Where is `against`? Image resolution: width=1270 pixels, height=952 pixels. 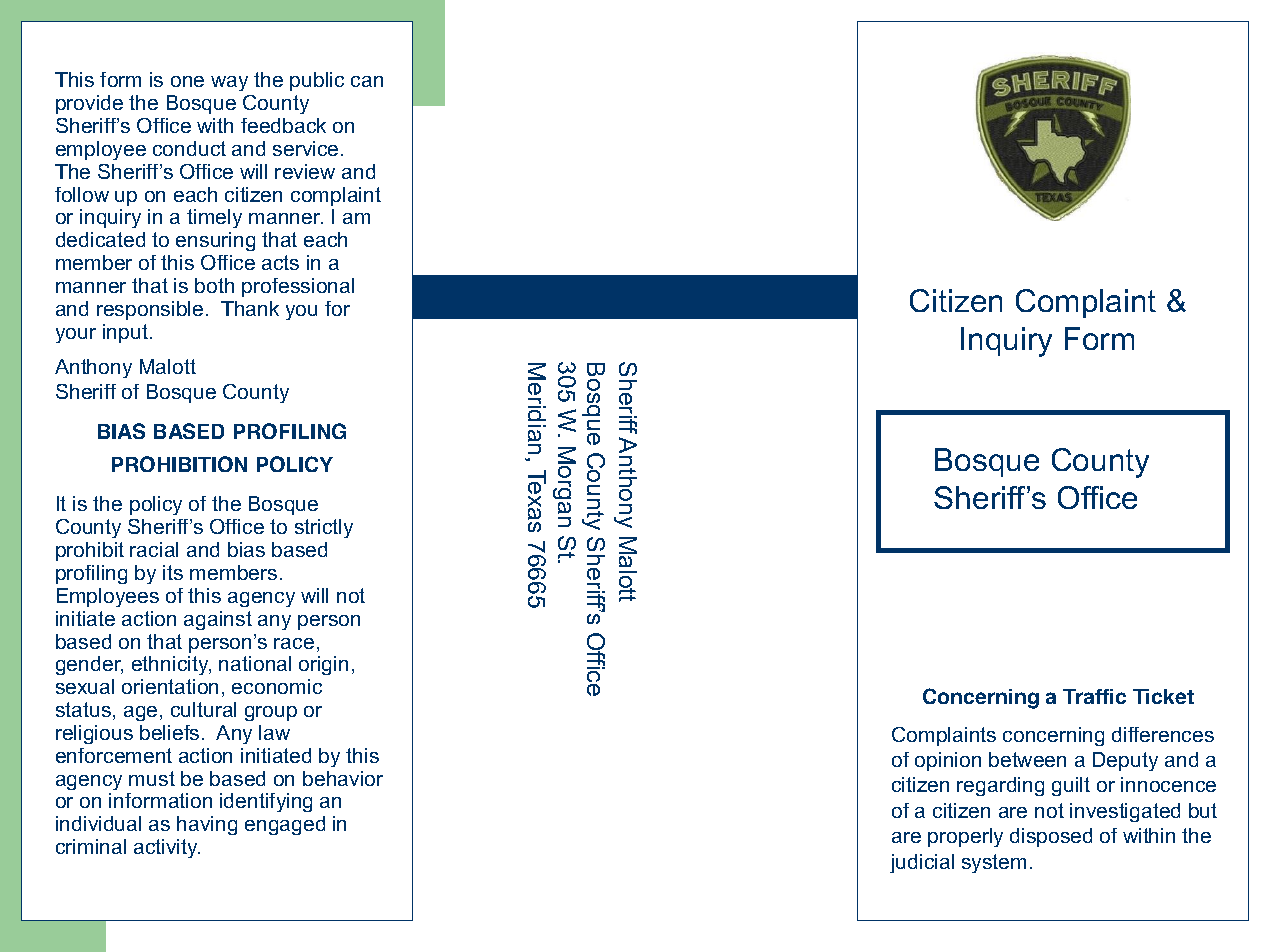
against is located at coordinates (218, 620).
